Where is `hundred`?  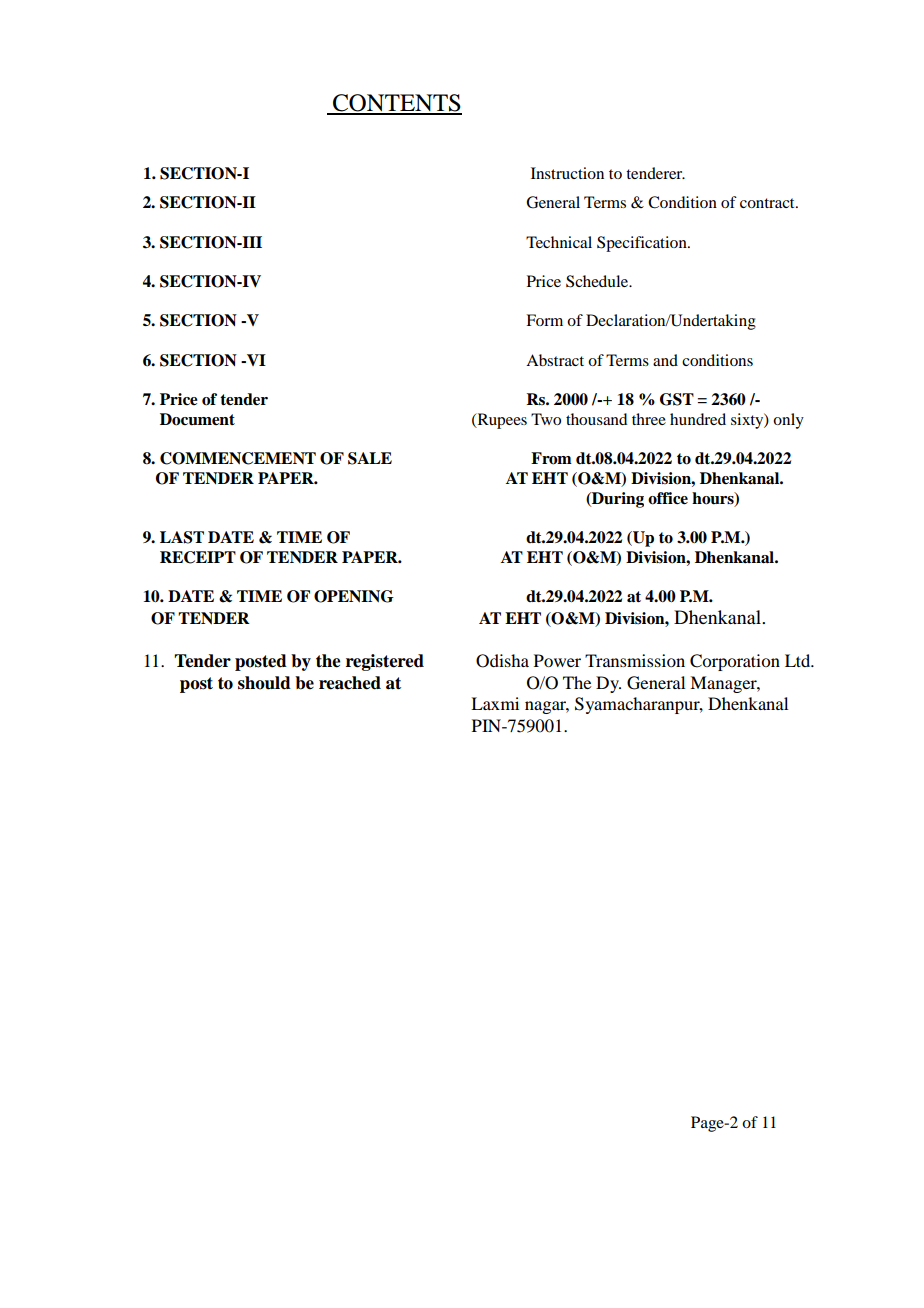
hundred is located at coordinates (698, 419).
